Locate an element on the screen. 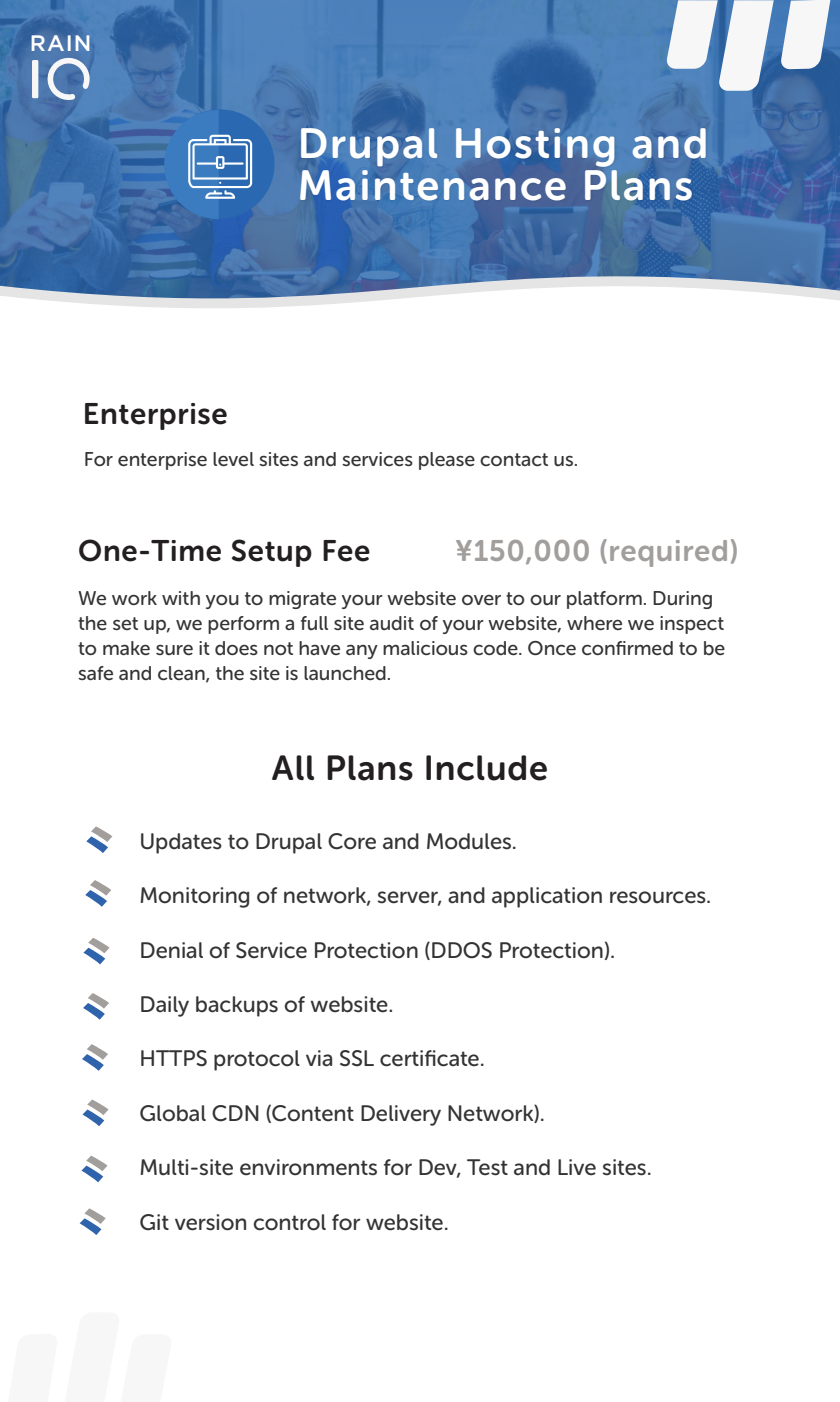  confirmed is located at coordinates (627, 648).
